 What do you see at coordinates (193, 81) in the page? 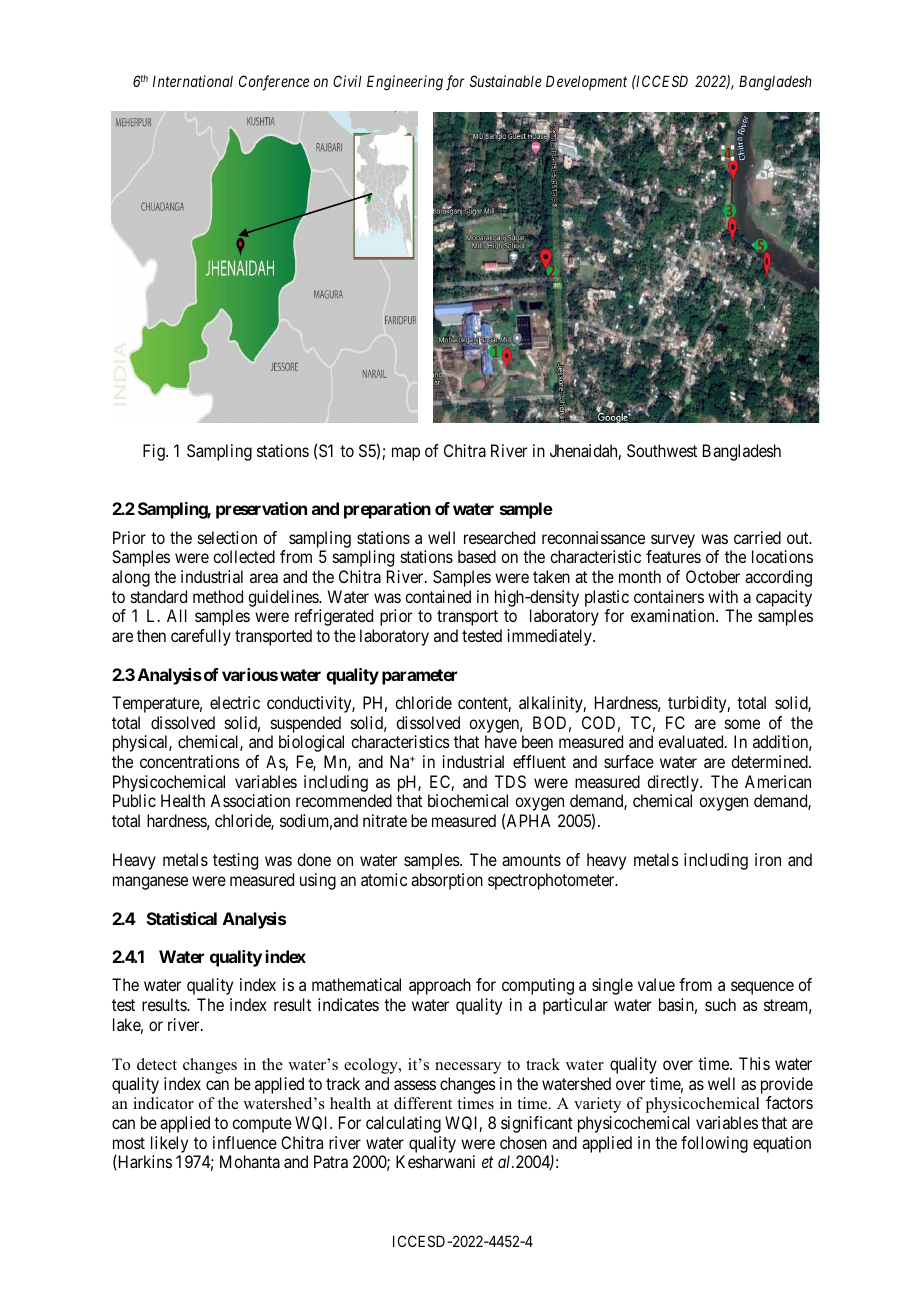
I see `International` at bounding box center [193, 81].
